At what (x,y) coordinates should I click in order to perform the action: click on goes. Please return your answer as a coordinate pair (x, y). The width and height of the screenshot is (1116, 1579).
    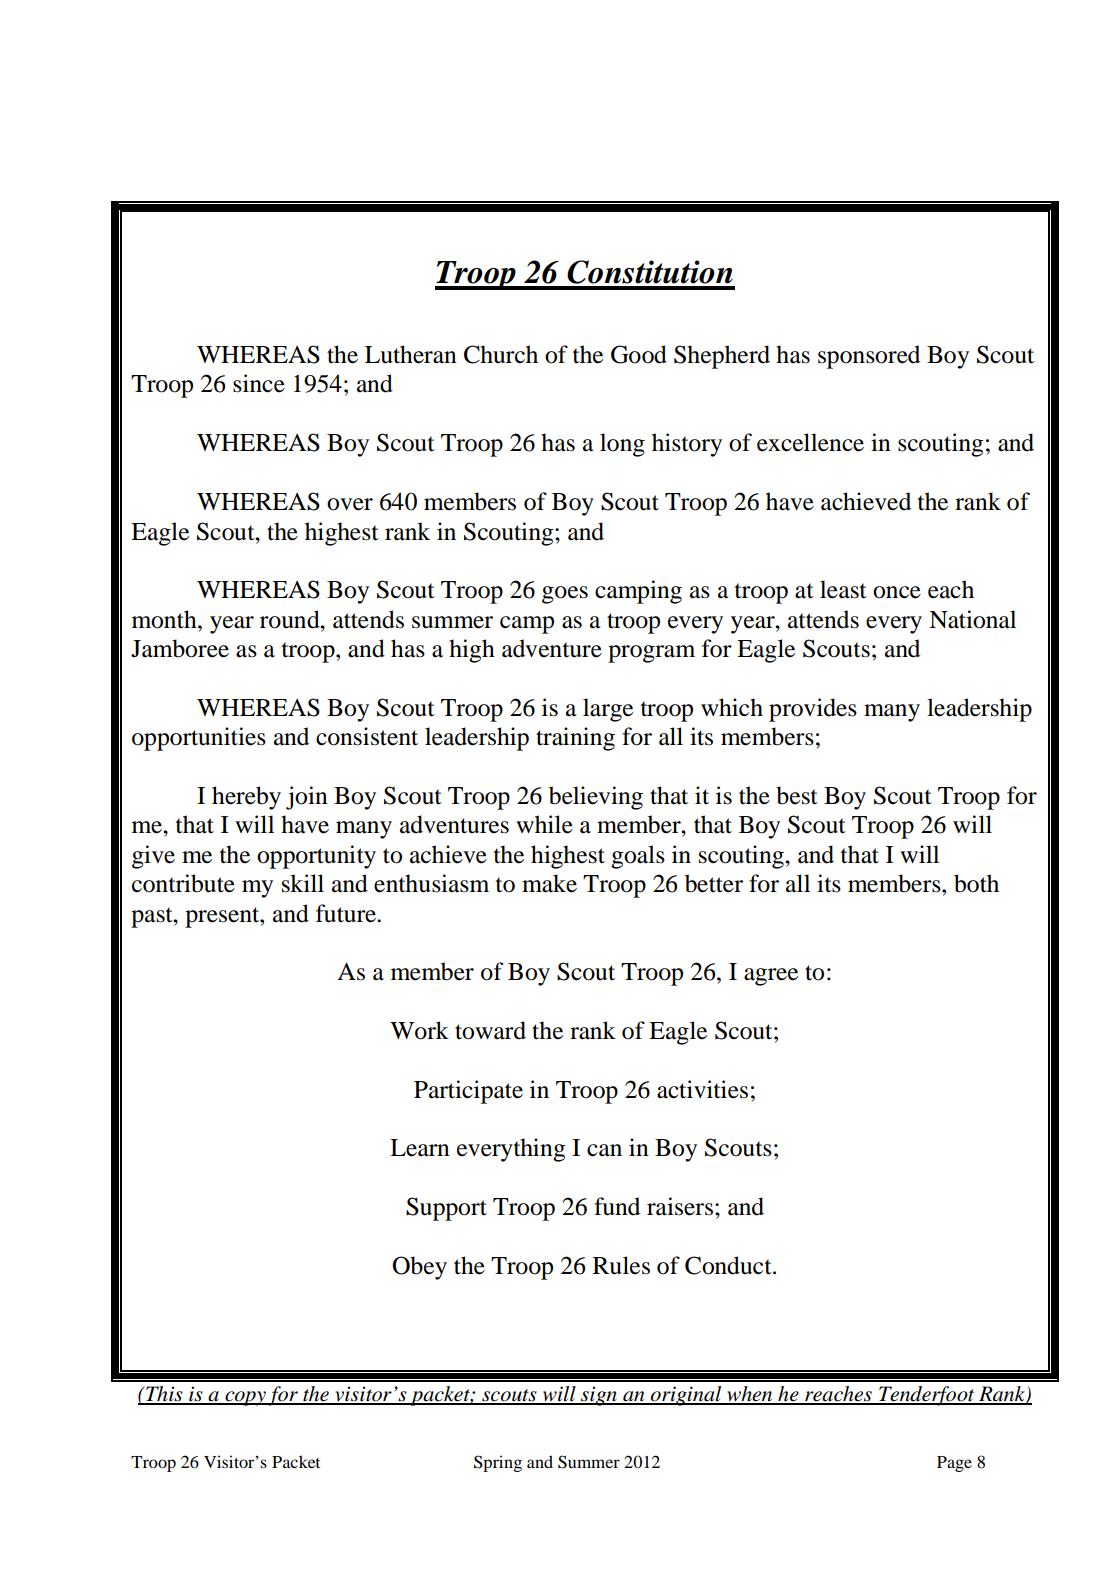
    Looking at the image, I should click on (565, 595).
